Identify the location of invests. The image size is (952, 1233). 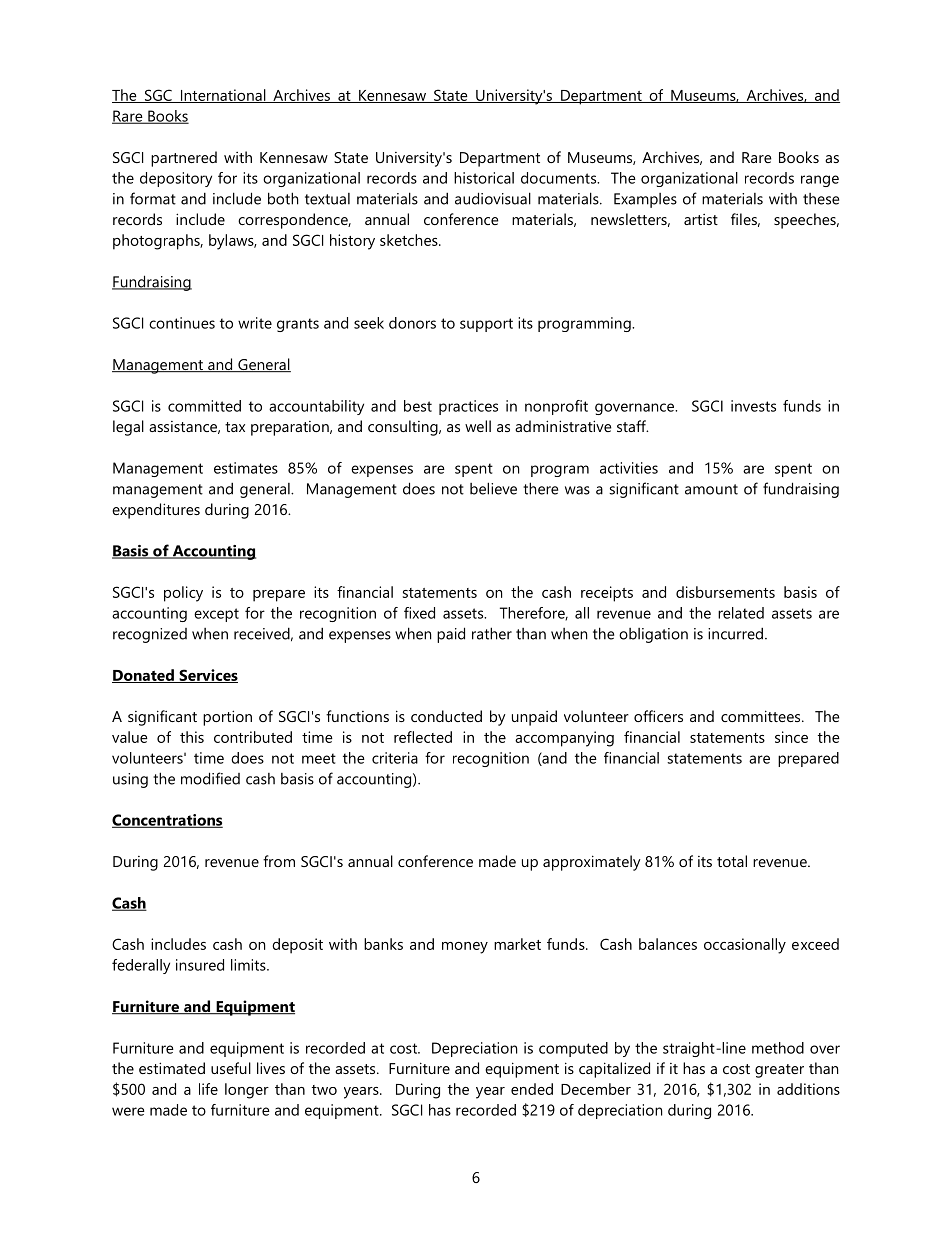
(753, 406).
